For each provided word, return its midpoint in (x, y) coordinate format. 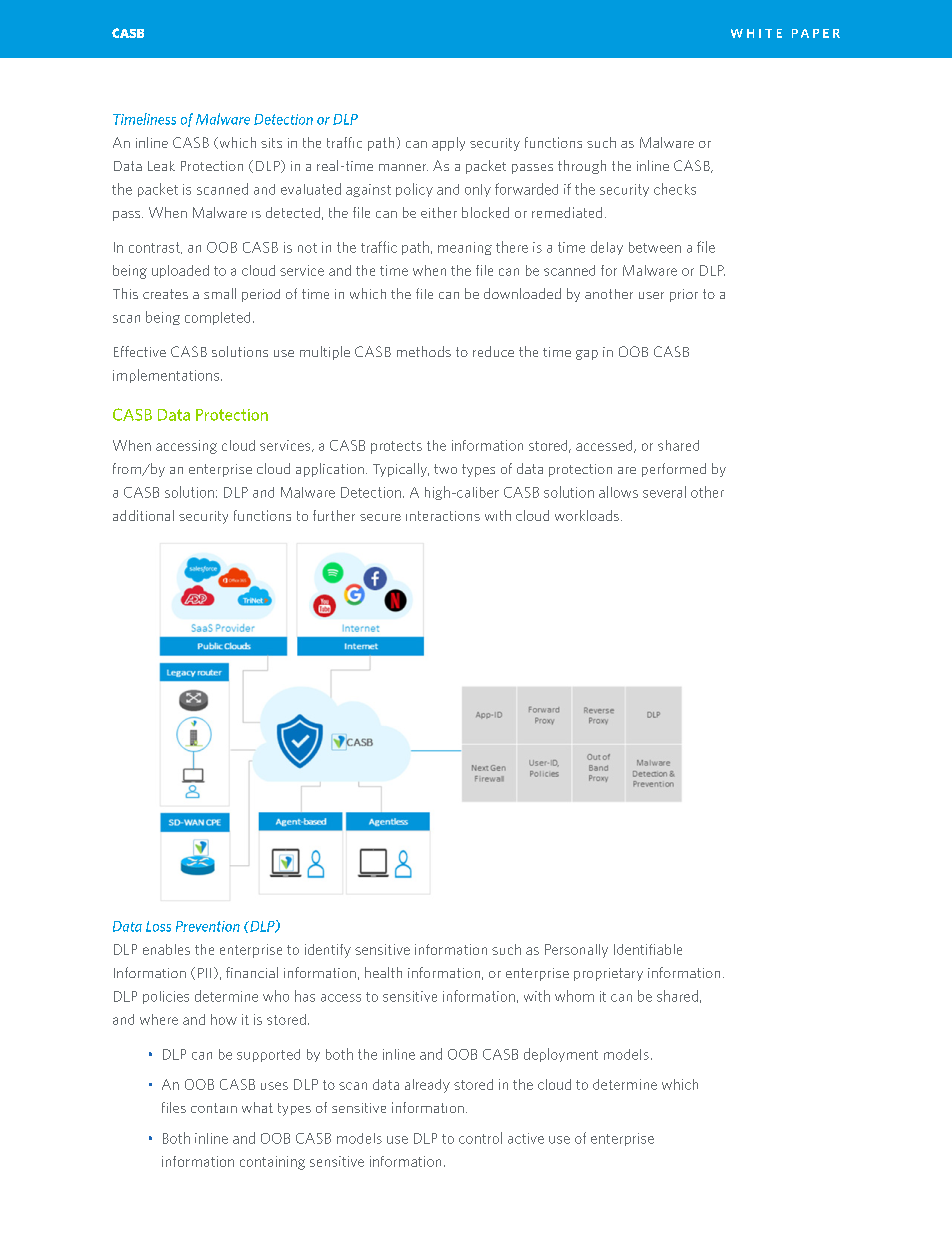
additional (143, 515)
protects (396, 447)
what (257, 1107)
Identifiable (648, 949)
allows (618, 492)
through (582, 167)
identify (328, 951)
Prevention (208, 926)
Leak (161, 166)
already (427, 1086)
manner (403, 167)
